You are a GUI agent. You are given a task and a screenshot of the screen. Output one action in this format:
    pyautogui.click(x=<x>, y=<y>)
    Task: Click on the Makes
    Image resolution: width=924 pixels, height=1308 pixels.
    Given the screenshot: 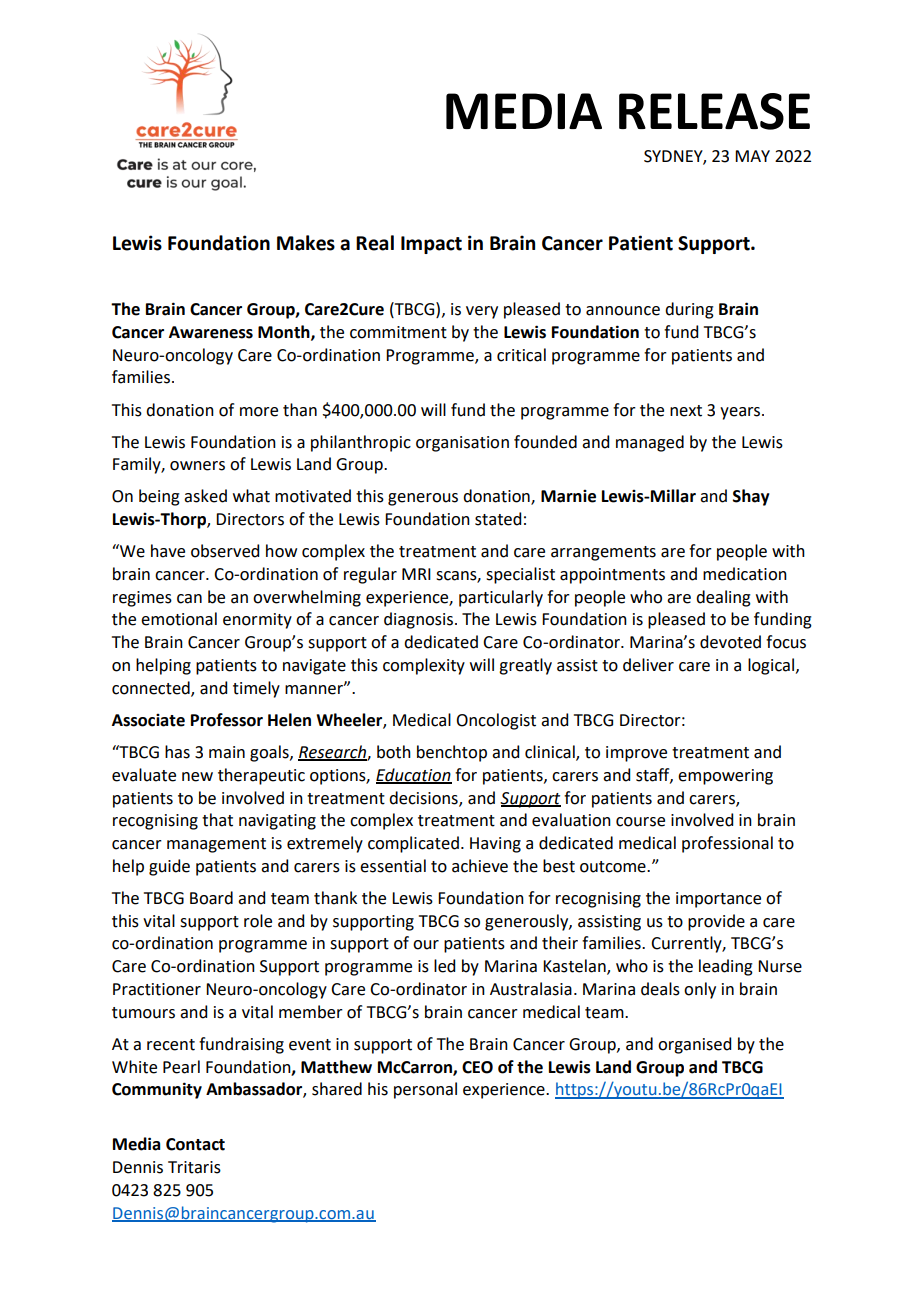 What is the action you would take?
    pyautogui.click(x=306, y=243)
